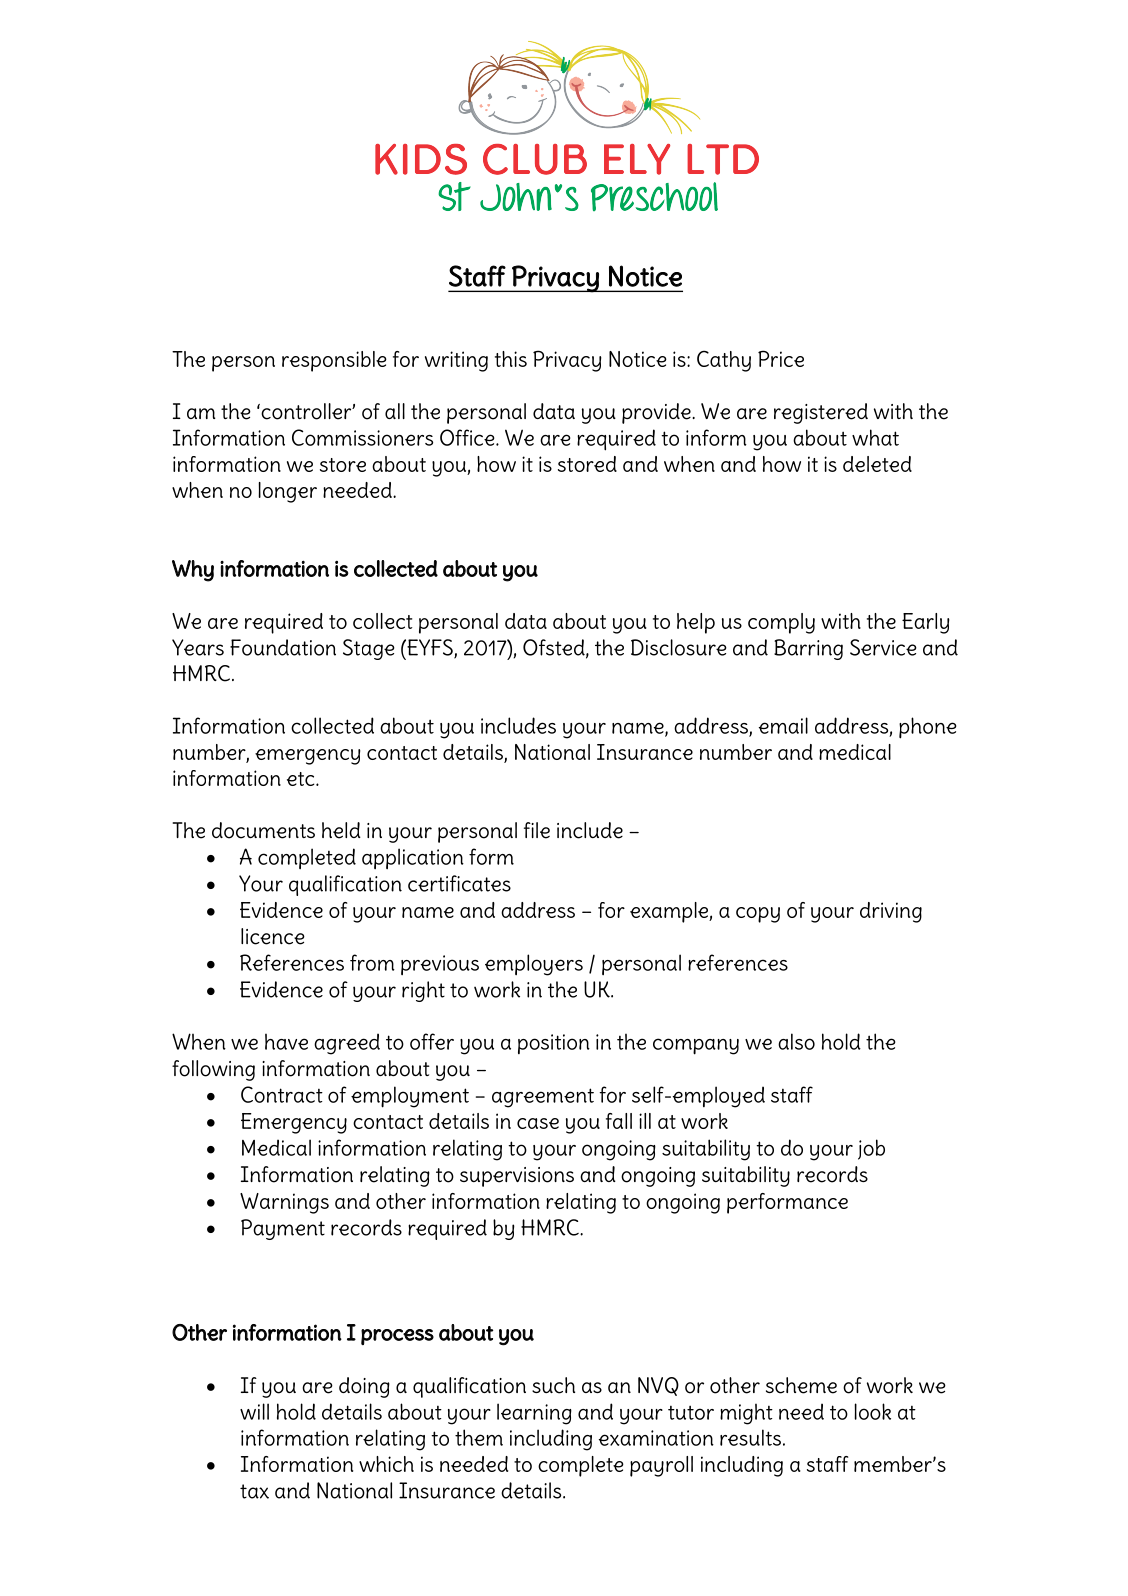 Image resolution: width=1128 pixels, height=1596 pixels. I want to click on responsible, so click(334, 361).
